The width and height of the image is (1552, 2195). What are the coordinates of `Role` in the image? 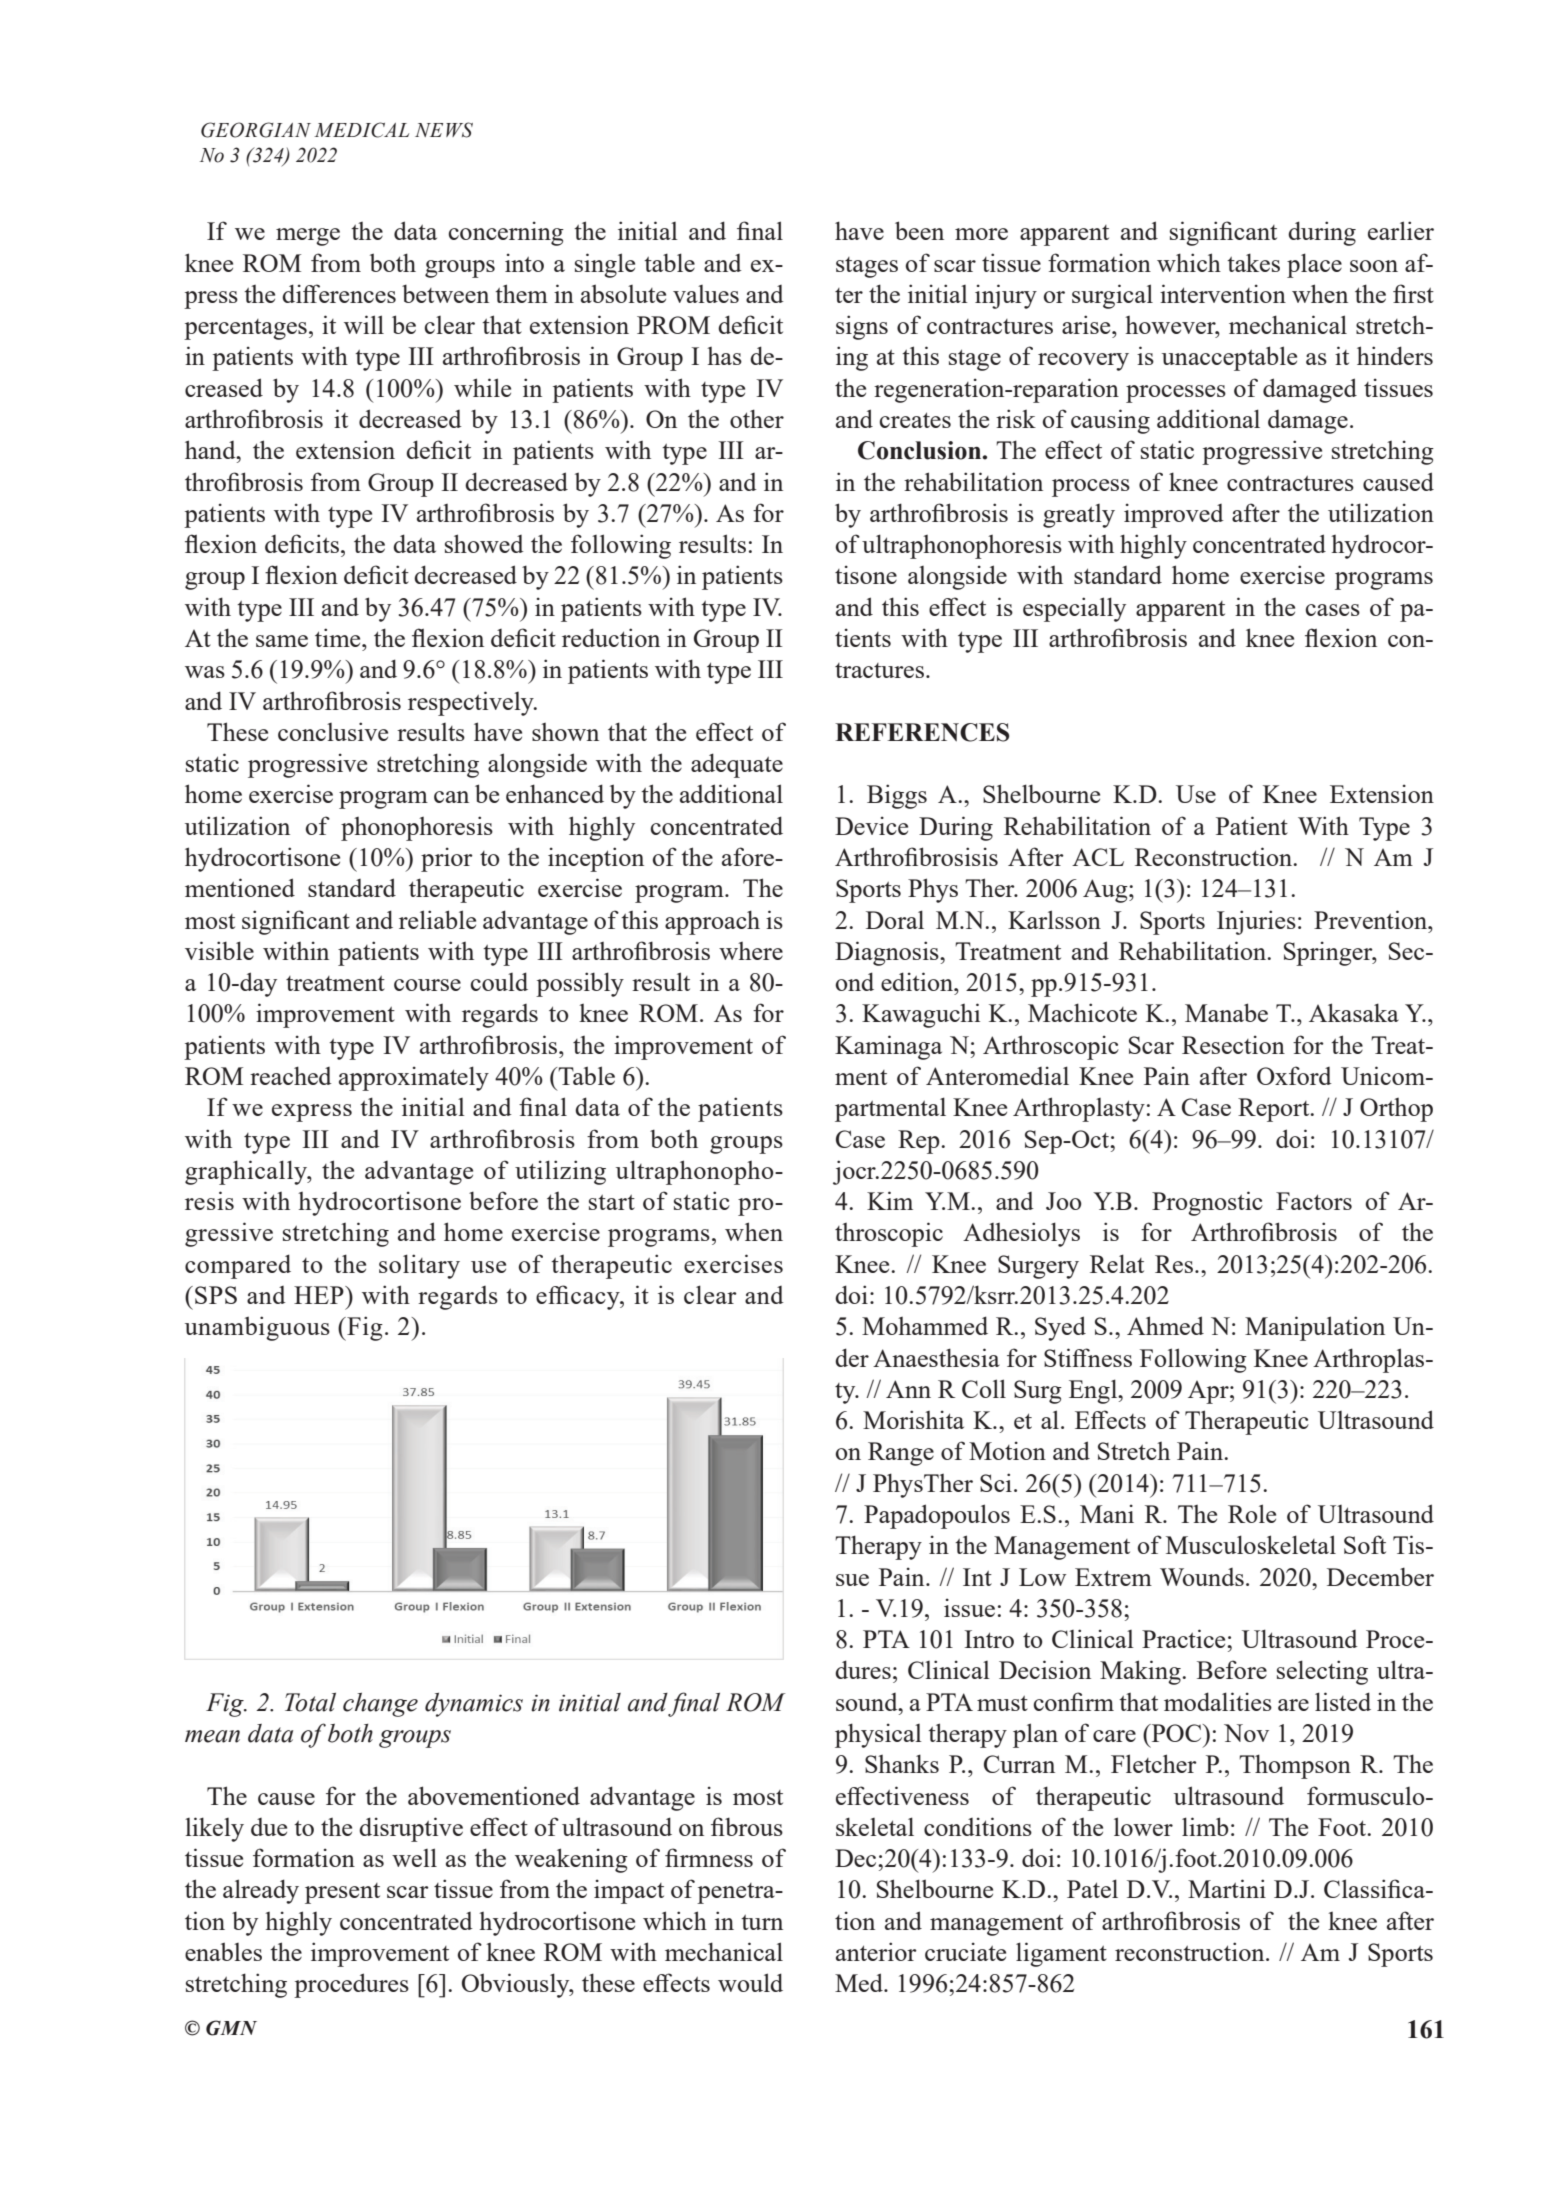 It's located at (1252, 1513).
